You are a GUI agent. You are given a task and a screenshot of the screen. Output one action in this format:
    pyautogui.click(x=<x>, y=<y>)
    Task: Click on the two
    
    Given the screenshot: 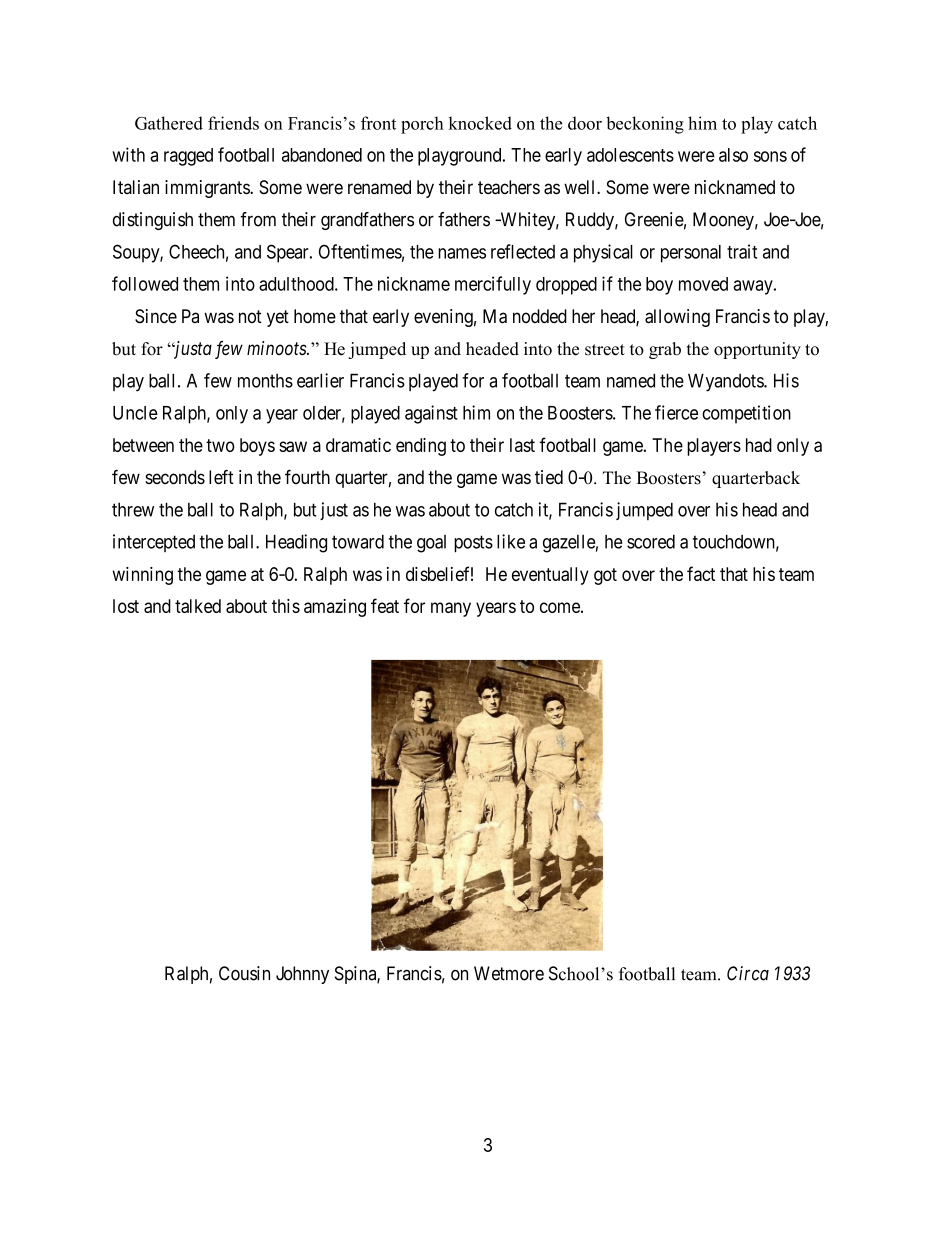 What is the action you would take?
    pyautogui.click(x=220, y=445)
